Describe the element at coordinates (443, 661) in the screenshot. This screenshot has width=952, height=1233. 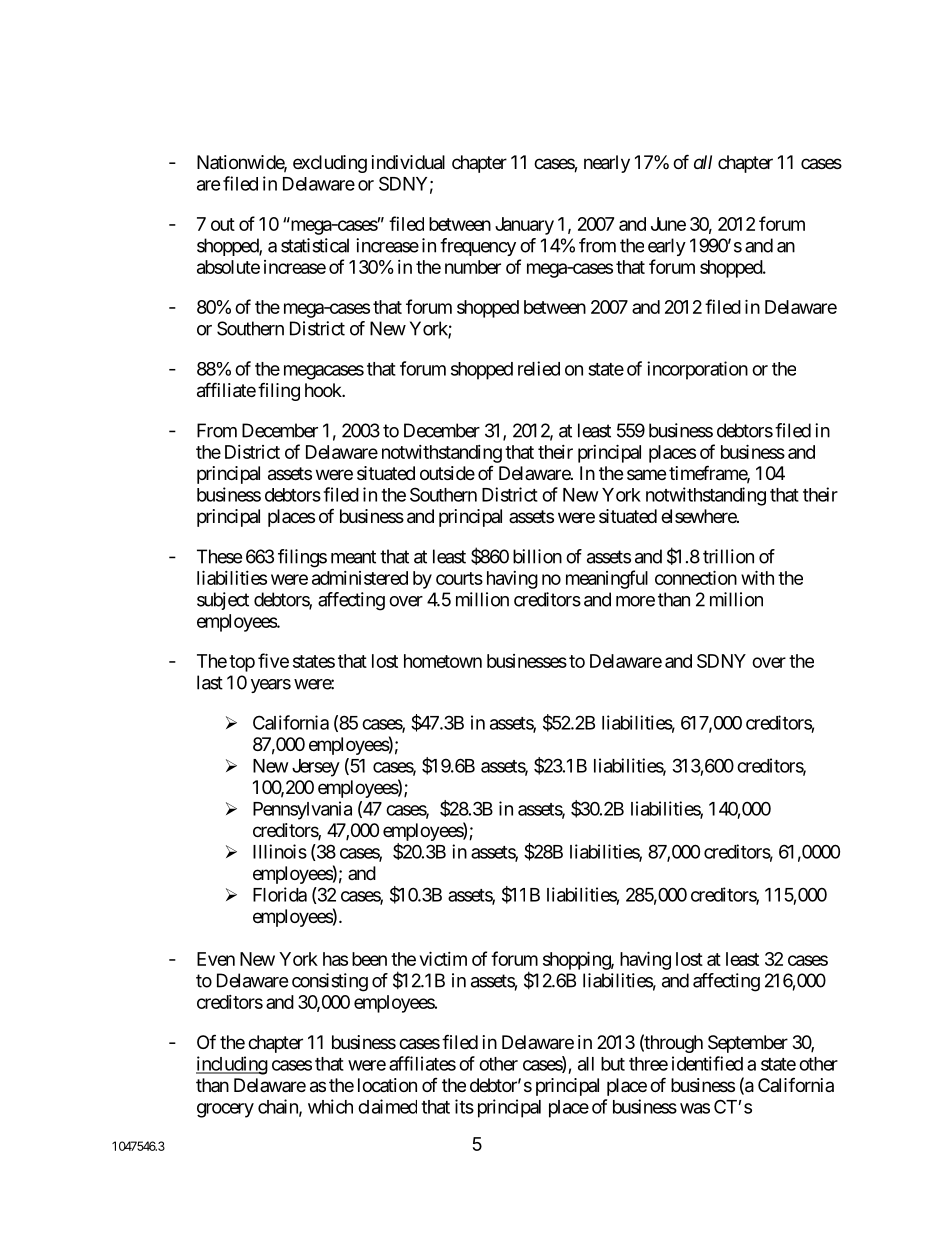
I see `hometown` at that location.
